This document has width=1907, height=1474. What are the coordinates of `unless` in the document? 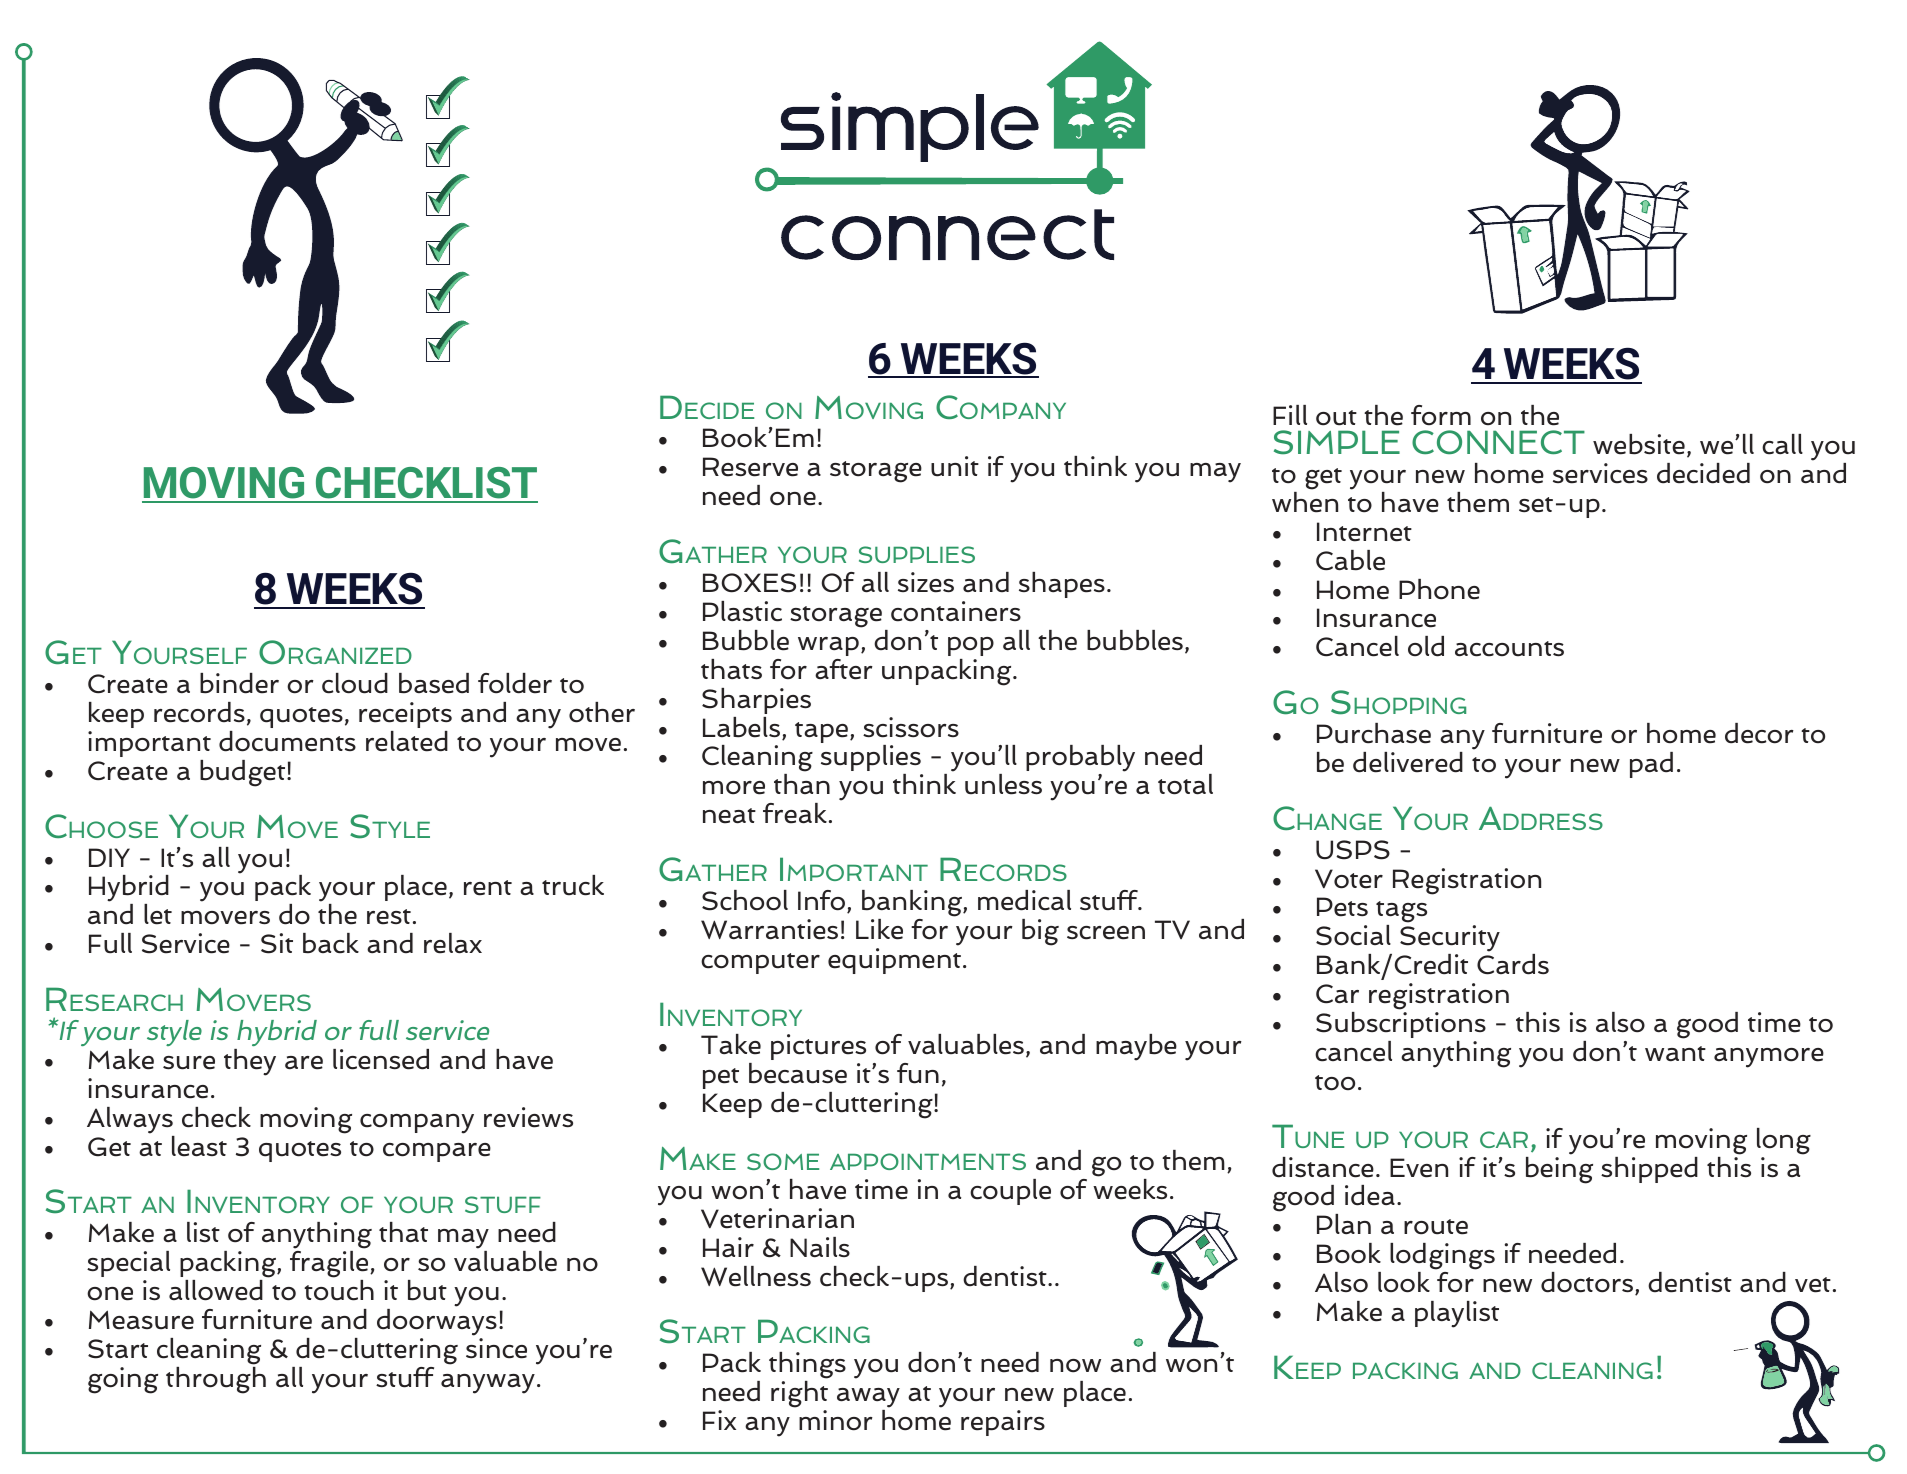 It's located at (1003, 784).
